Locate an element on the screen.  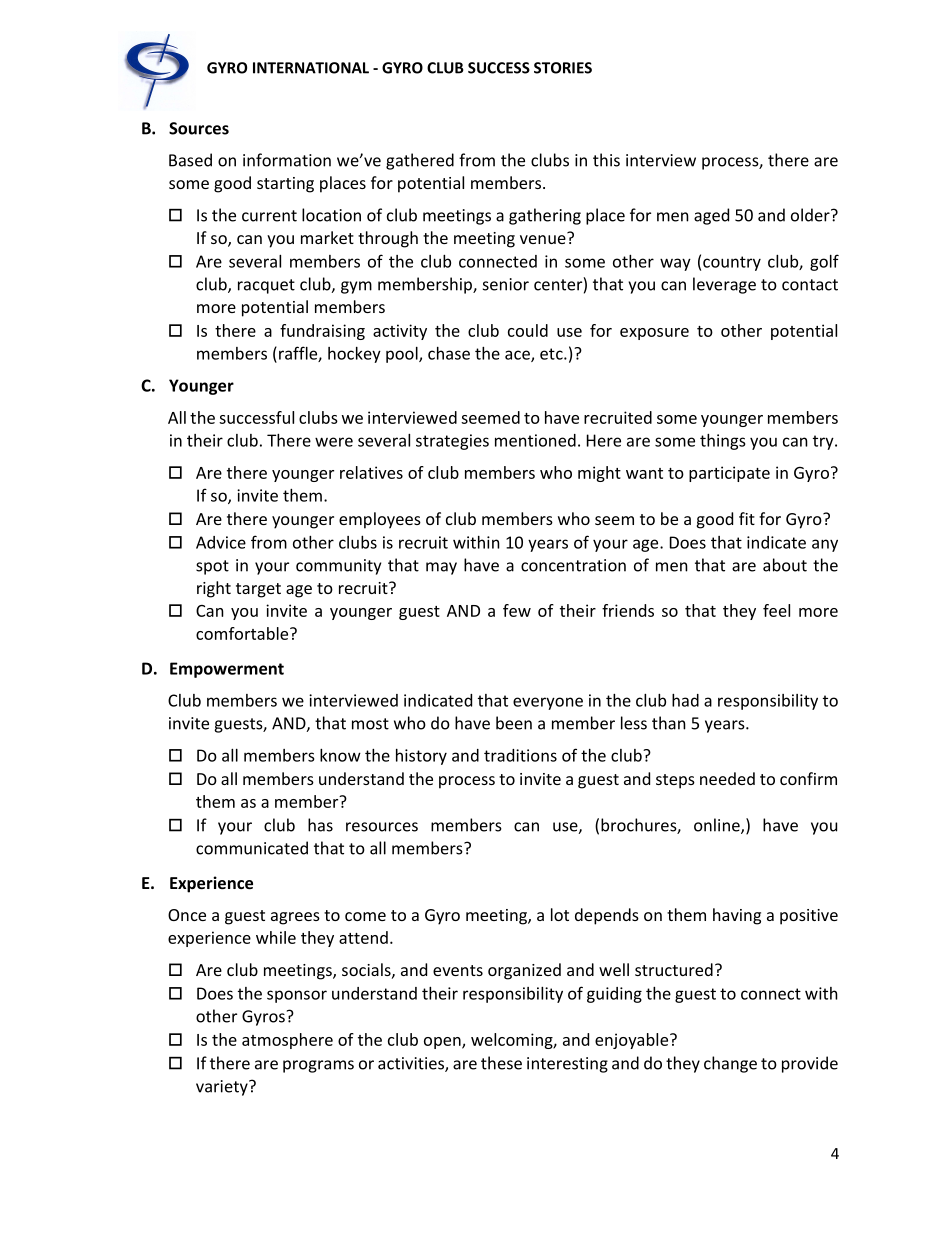
INTERNATIONAL is located at coordinates (311, 68).
